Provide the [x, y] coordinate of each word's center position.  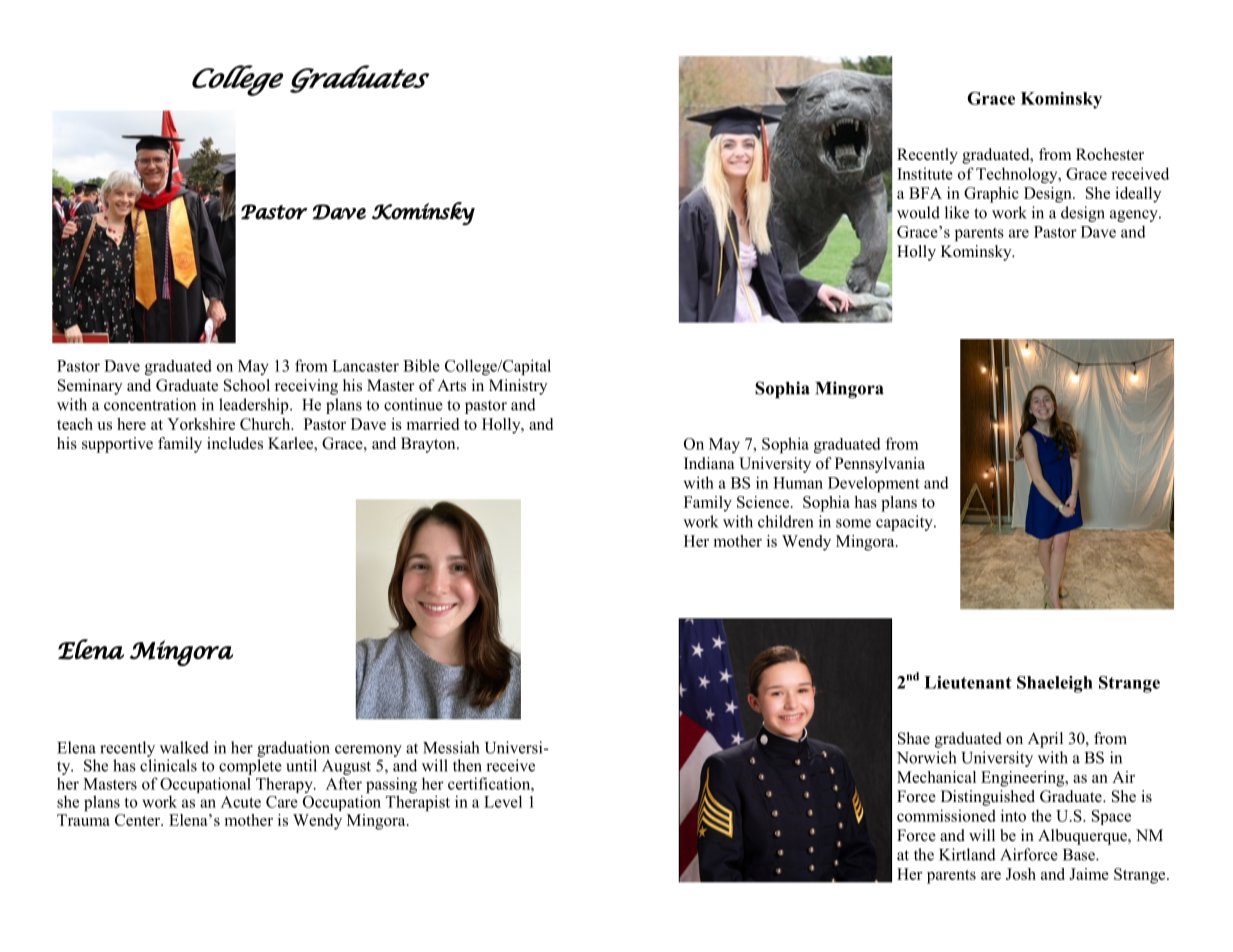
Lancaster [365, 366]
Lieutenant [968, 682]
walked [184, 747]
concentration [150, 404]
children [786, 521]
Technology [1018, 175]
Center [139, 820]
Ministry [518, 387]
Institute [925, 174]
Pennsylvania [880, 465]
